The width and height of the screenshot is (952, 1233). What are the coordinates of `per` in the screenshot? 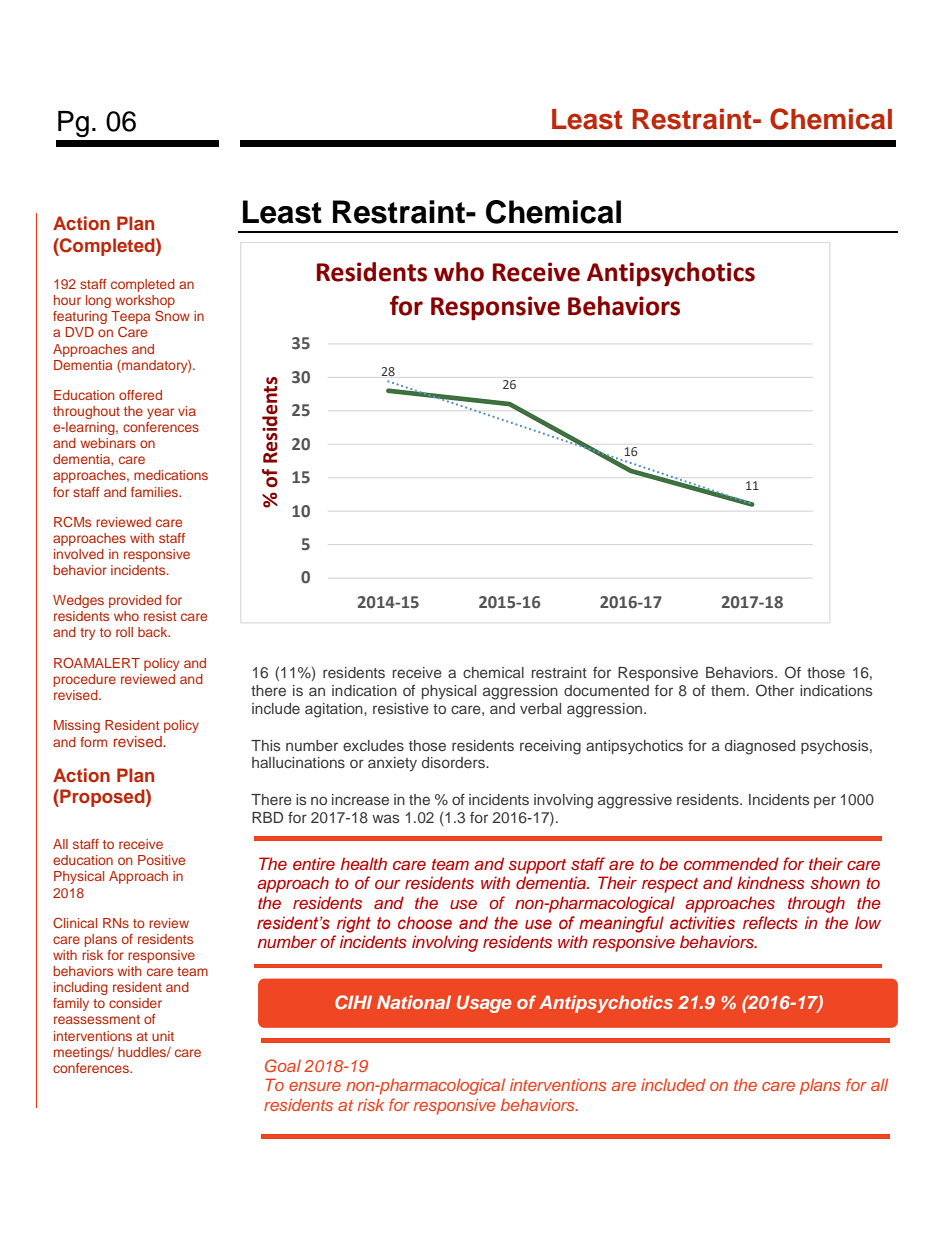 It's located at (825, 802).
